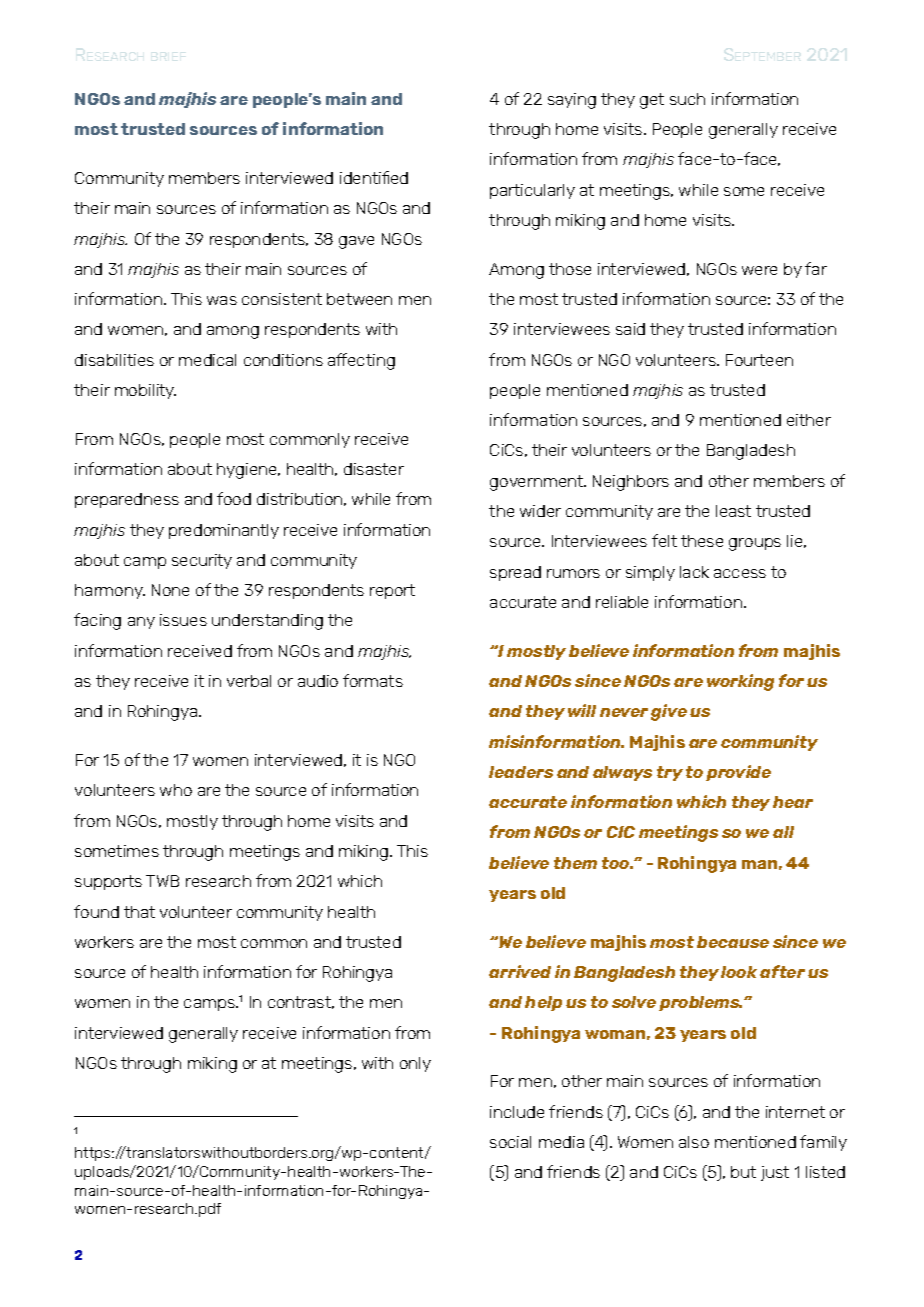  Describe the element at coordinates (575, 863) in the page. I see `them` at that location.
